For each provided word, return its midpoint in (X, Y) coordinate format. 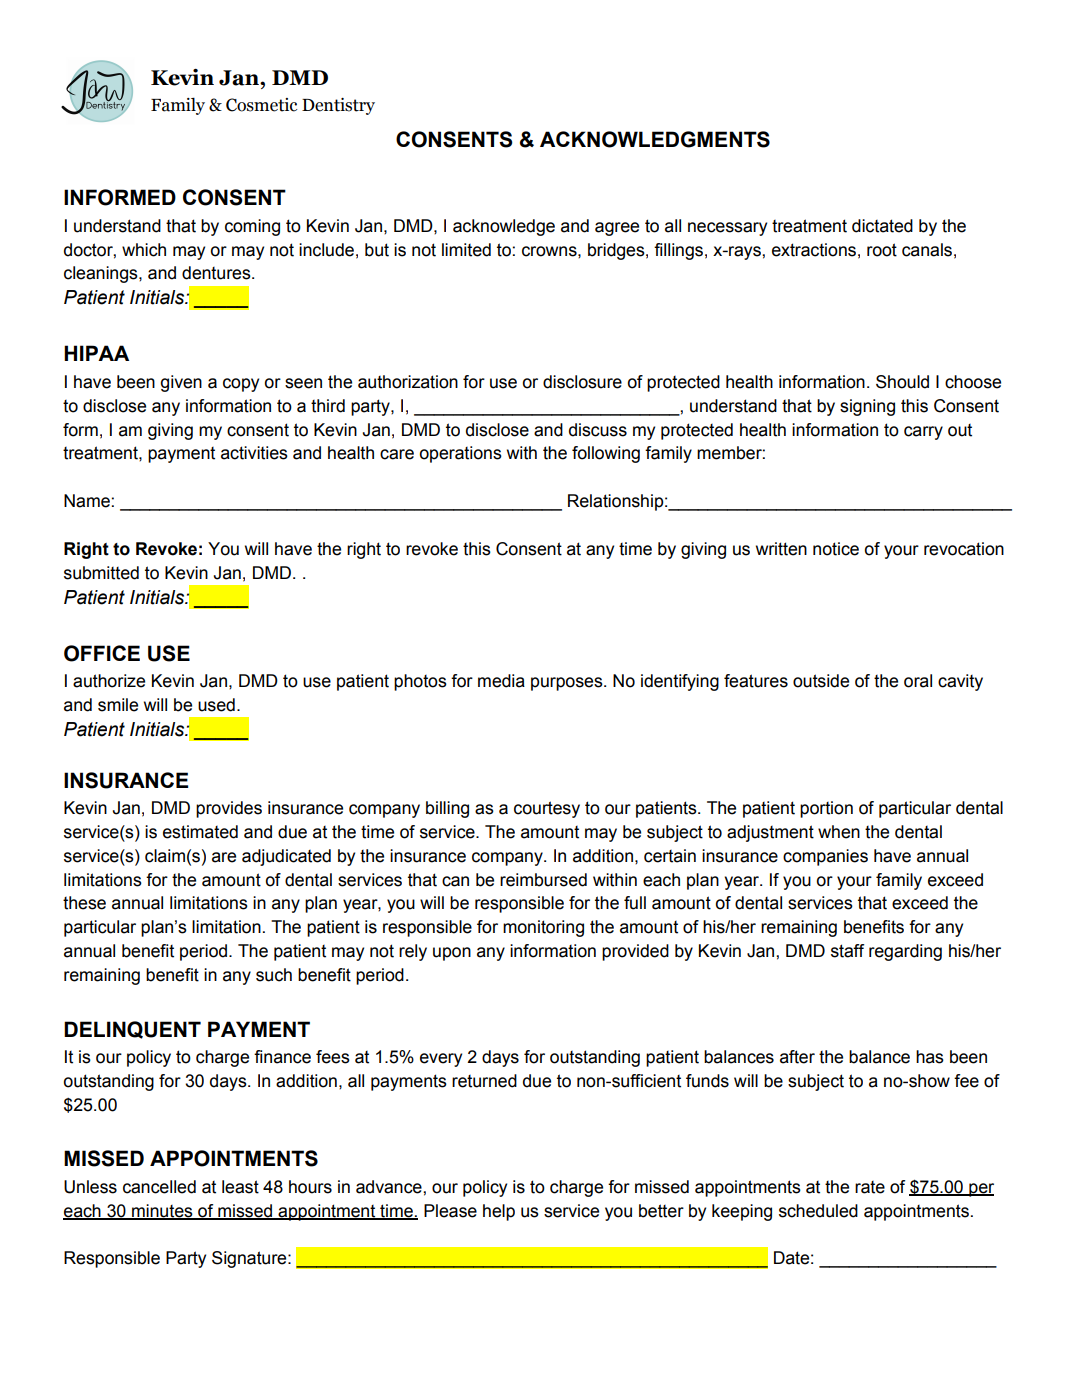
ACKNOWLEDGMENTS (655, 139)
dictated (882, 226)
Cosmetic (261, 105)
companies (825, 857)
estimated (200, 832)
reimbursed (543, 880)
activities (254, 453)
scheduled (818, 1211)
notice (836, 549)
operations (461, 454)
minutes (162, 1211)
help (499, 1212)
